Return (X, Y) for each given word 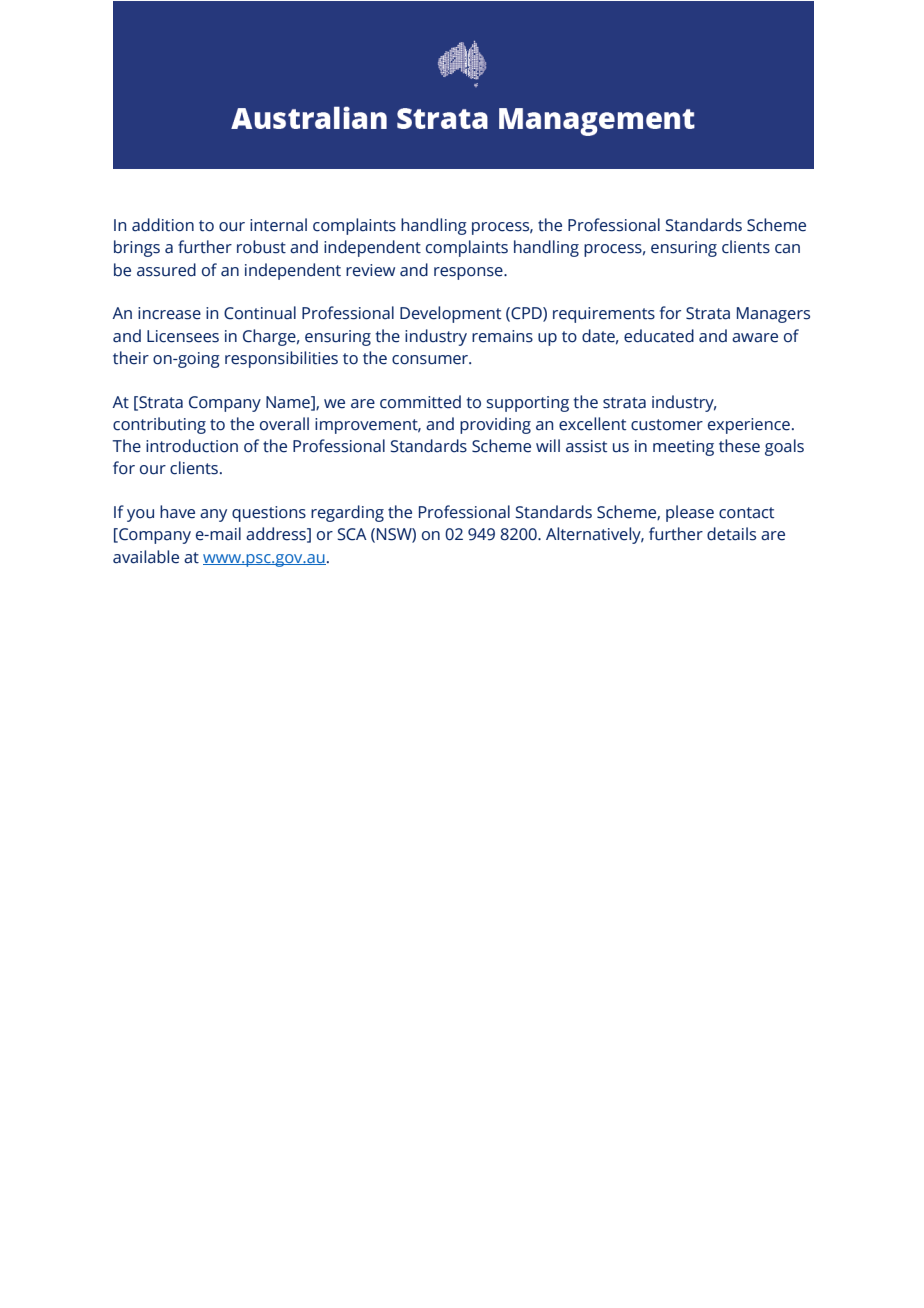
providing (495, 425)
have (177, 512)
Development (450, 314)
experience (749, 426)
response (469, 273)
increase (169, 313)
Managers (773, 315)
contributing (159, 425)
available (146, 557)
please (690, 513)
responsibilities (281, 359)
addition (163, 225)
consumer (431, 360)
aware (755, 338)
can (787, 249)
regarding (347, 513)
